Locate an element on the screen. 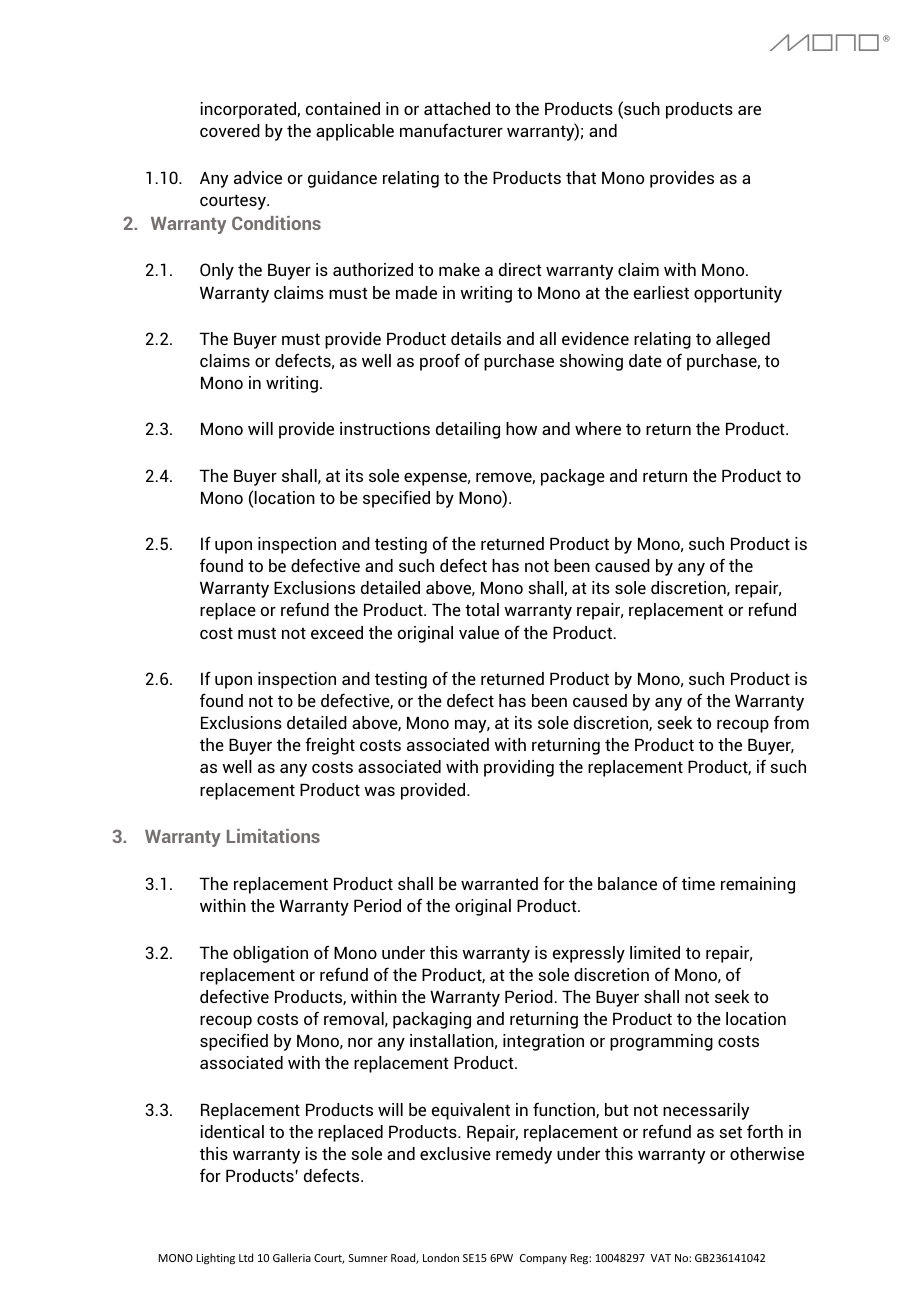 The width and height of the screenshot is (924, 1308). are is located at coordinates (749, 110).
